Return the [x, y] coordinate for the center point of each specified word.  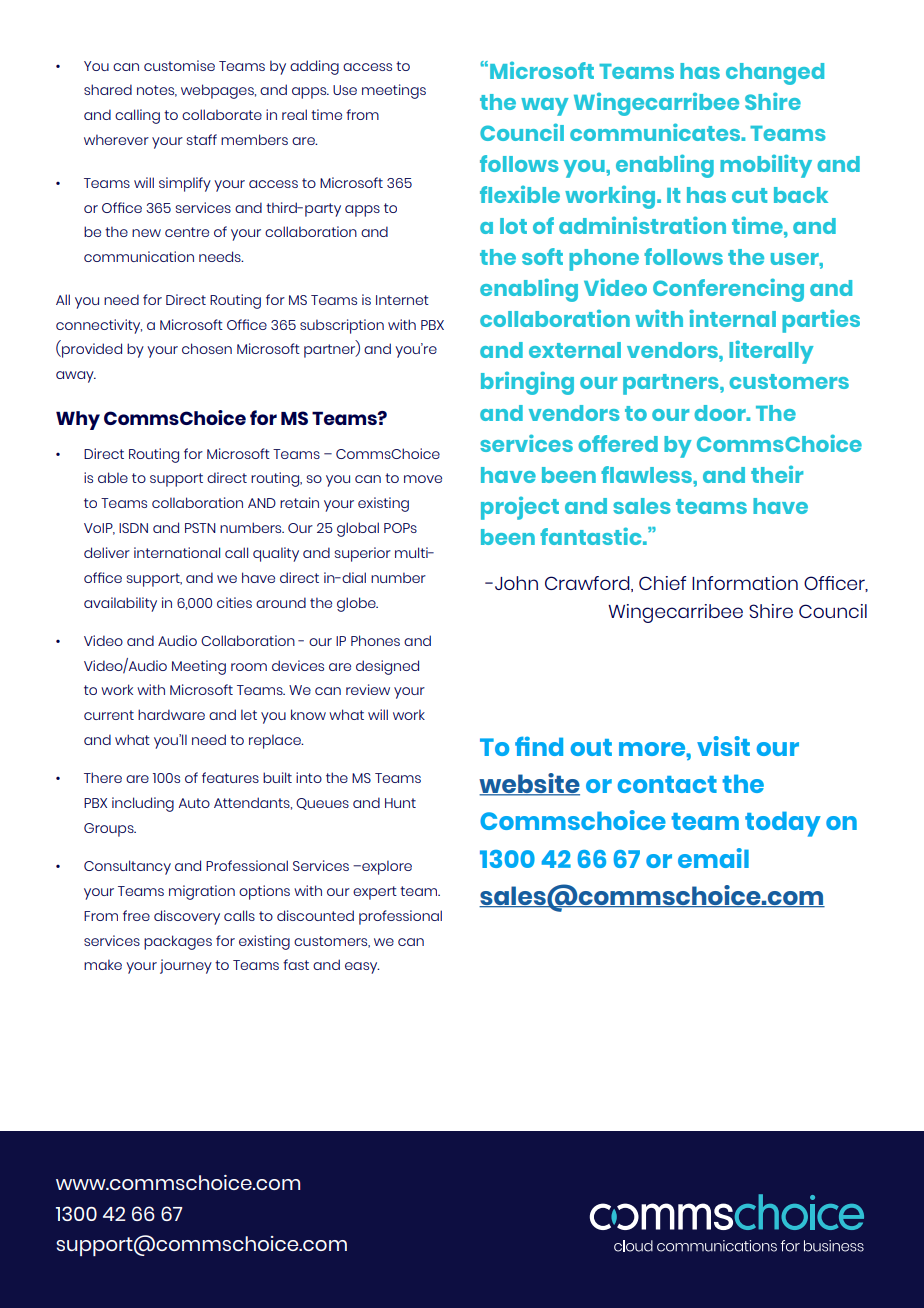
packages [178, 942]
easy [362, 968]
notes [157, 91]
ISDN [133, 528]
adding [314, 67]
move [423, 479]
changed [775, 74]
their [777, 474]
